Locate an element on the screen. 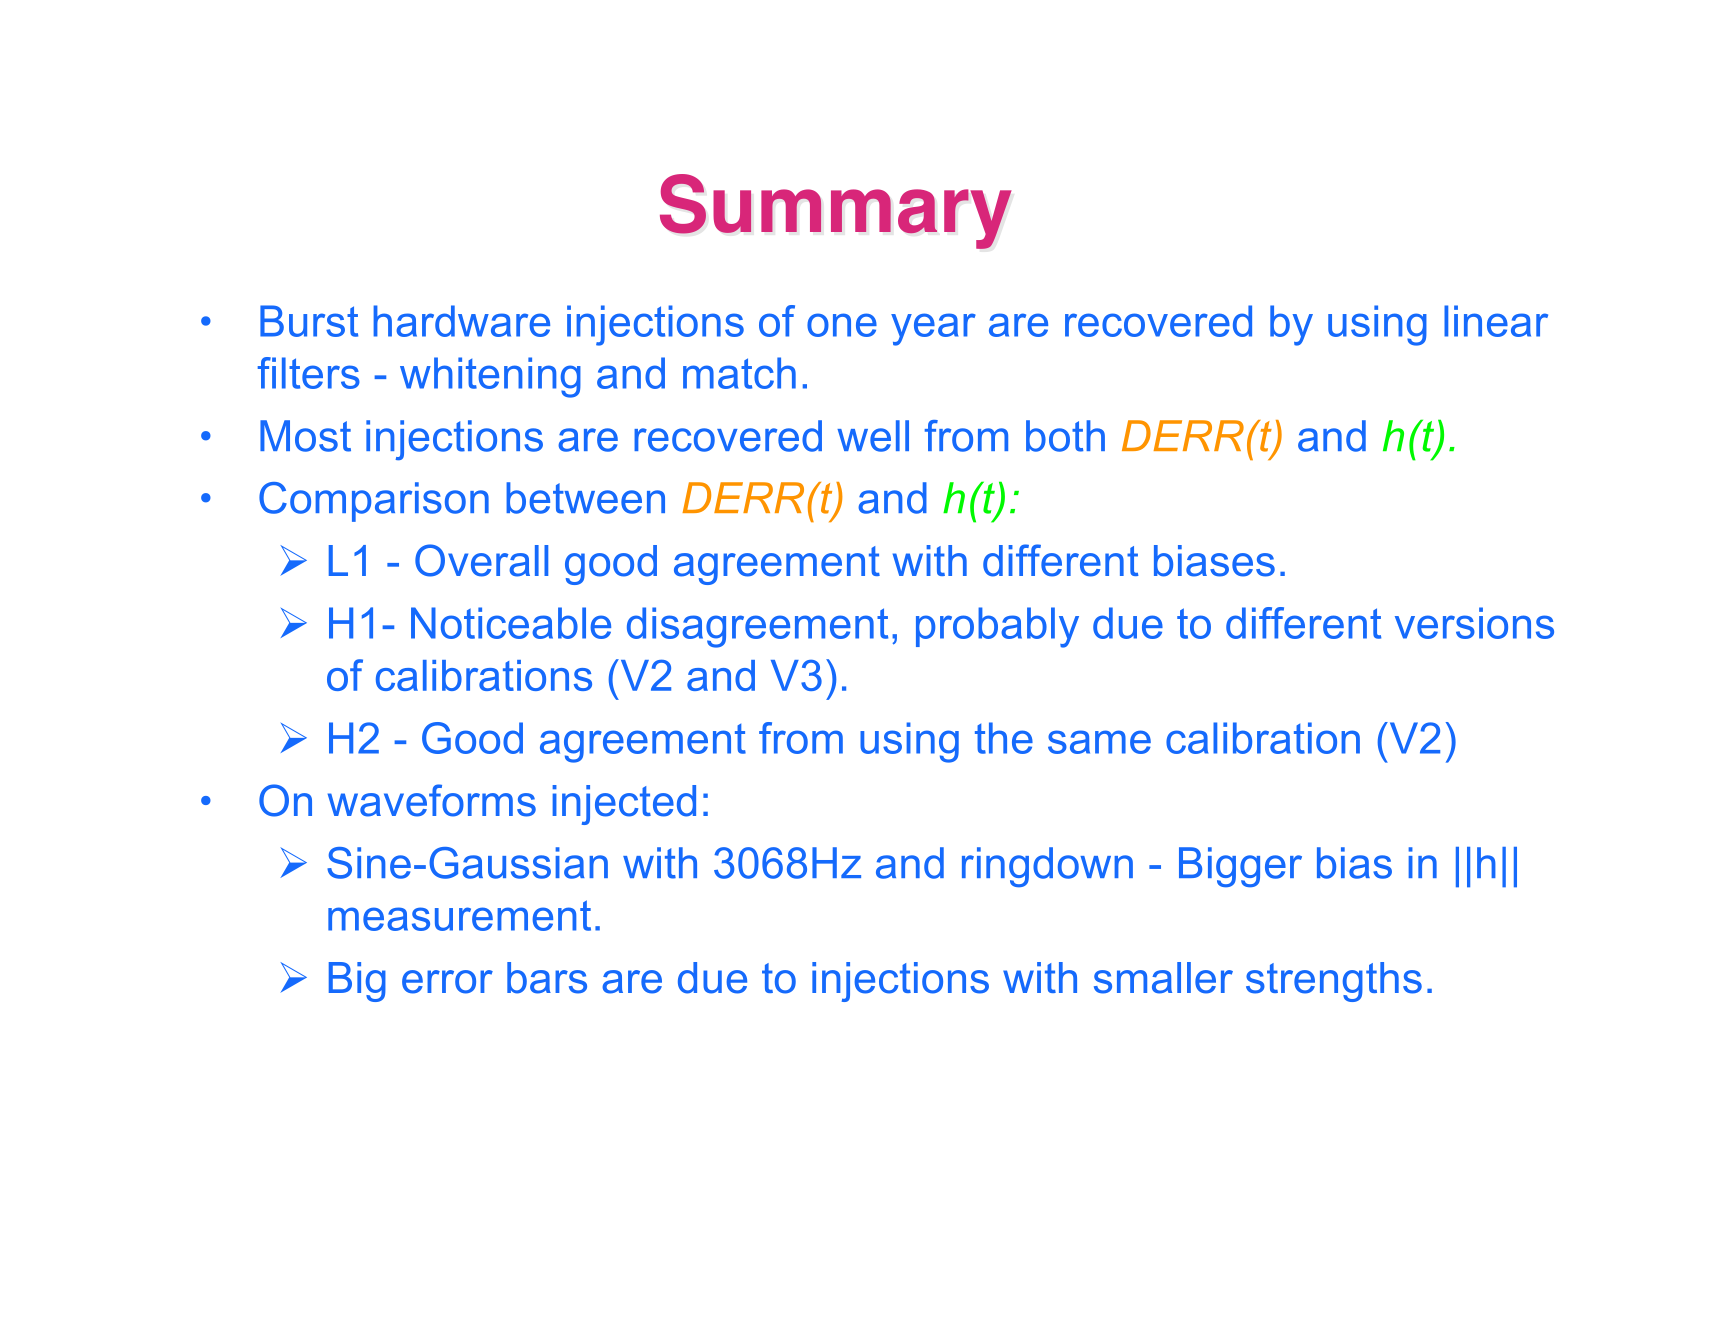 The height and width of the screenshot is (1331, 1722). probably is located at coordinates (997, 627).
